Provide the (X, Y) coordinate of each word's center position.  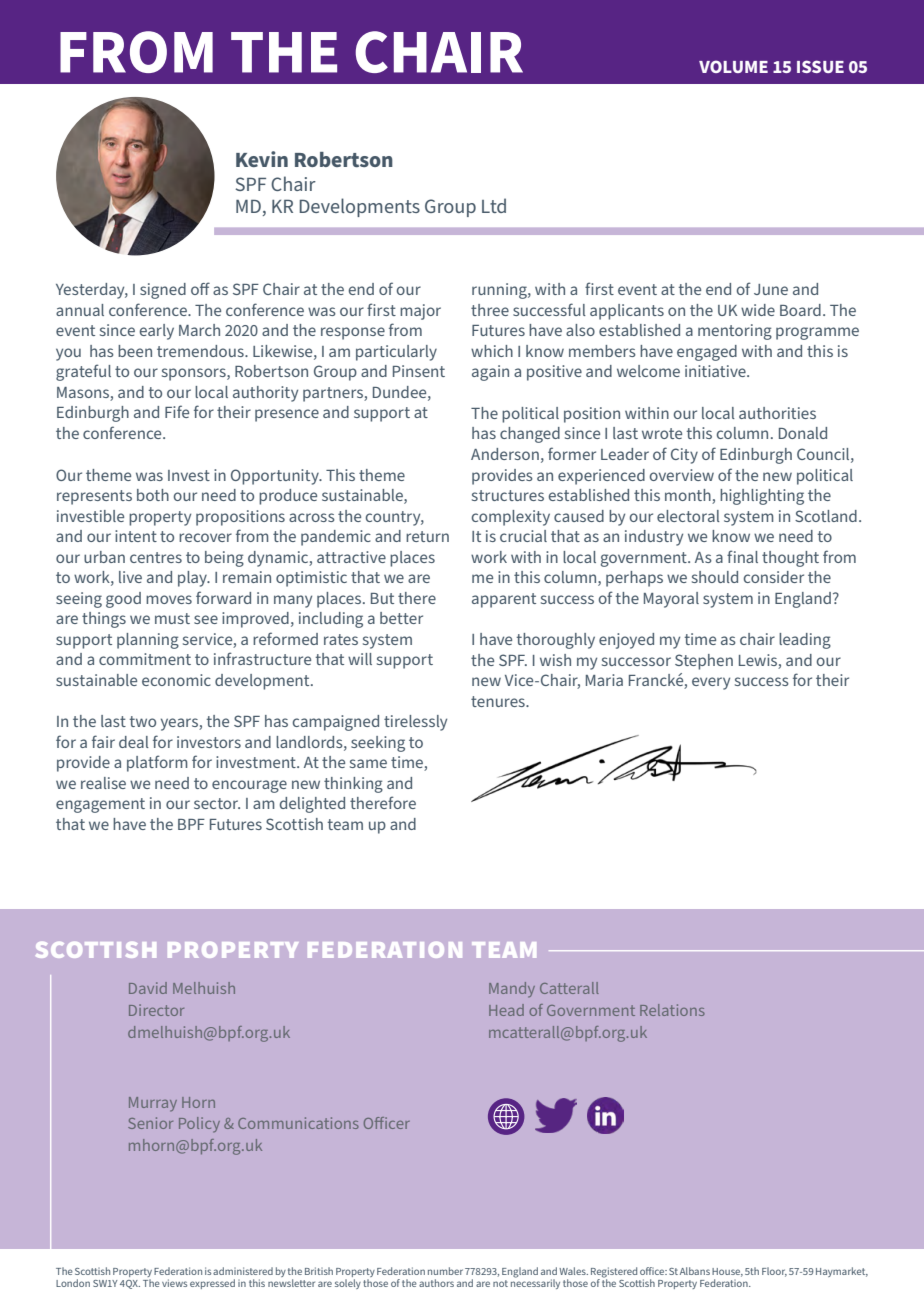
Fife (177, 411)
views (174, 1283)
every (711, 683)
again (490, 373)
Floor (774, 1272)
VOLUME (733, 66)
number (445, 1271)
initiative (716, 371)
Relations (672, 1010)
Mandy (512, 989)
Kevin (262, 159)
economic (176, 680)
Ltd (494, 205)
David (148, 988)
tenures (499, 701)
